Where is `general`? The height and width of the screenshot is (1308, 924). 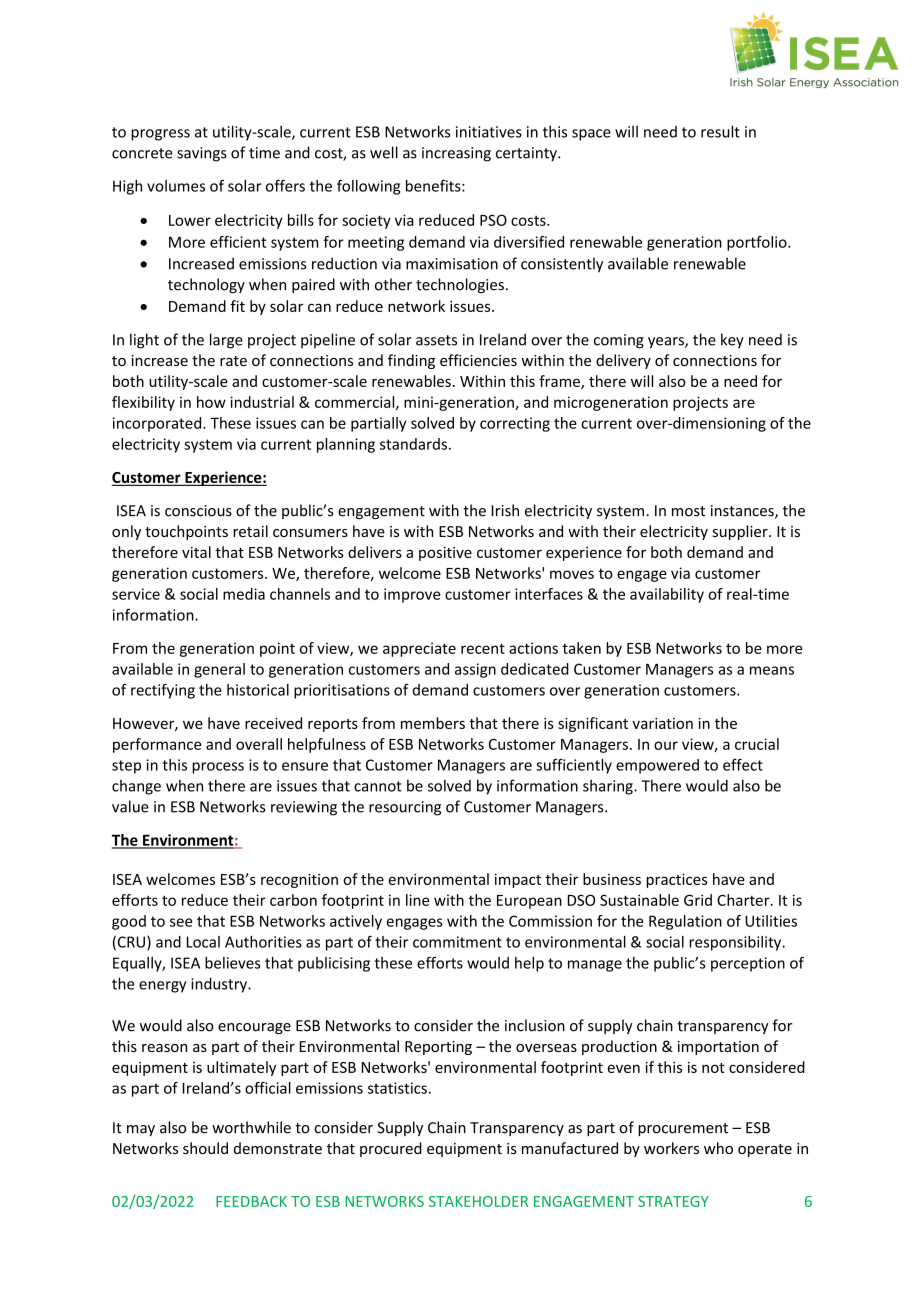
general is located at coordinates (219, 670).
